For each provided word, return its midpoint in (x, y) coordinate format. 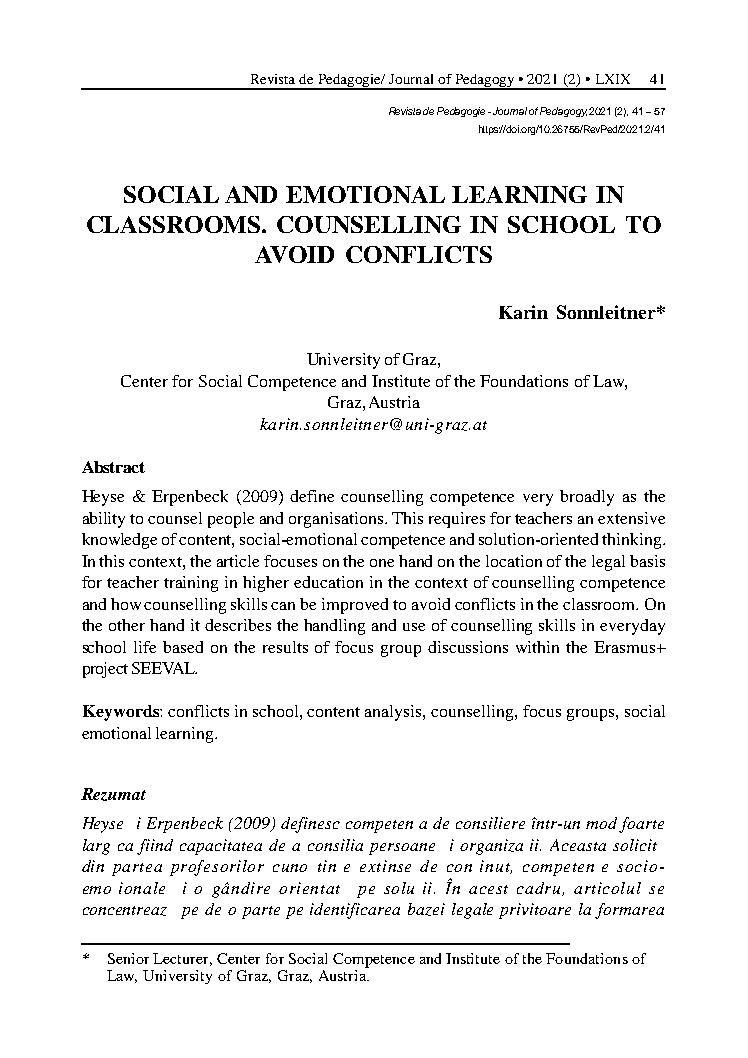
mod (601, 823)
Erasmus (626, 647)
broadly (587, 498)
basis (647, 561)
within (537, 647)
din (93, 866)
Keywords (122, 713)
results (285, 647)
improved (355, 606)
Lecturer (182, 959)
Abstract (113, 467)
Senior (128, 958)
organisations (337, 520)
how (126, 604)
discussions (468, 647)
